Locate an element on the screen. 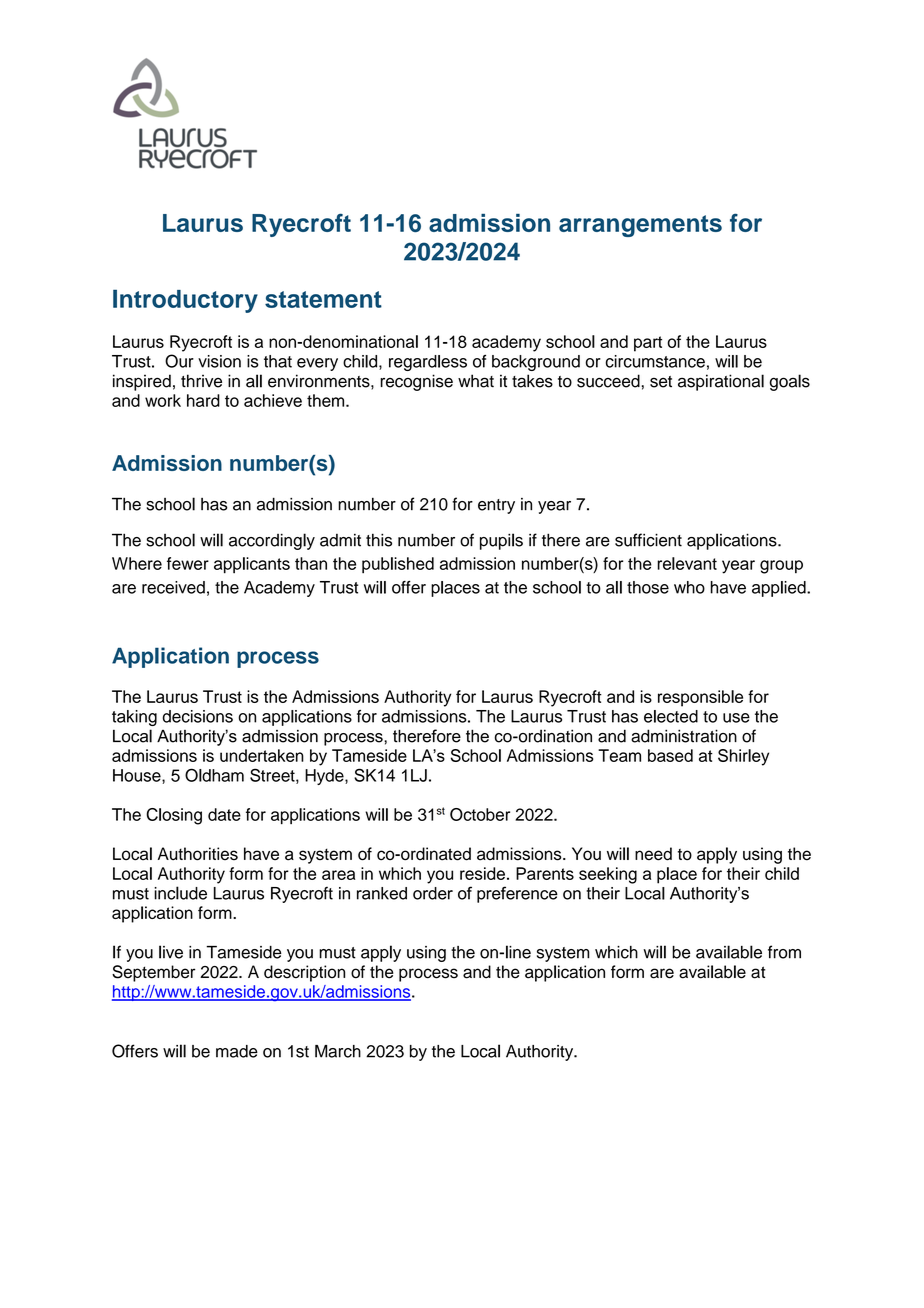 The image size is (924, 1308). made is located at coordinates (237, 1051).
